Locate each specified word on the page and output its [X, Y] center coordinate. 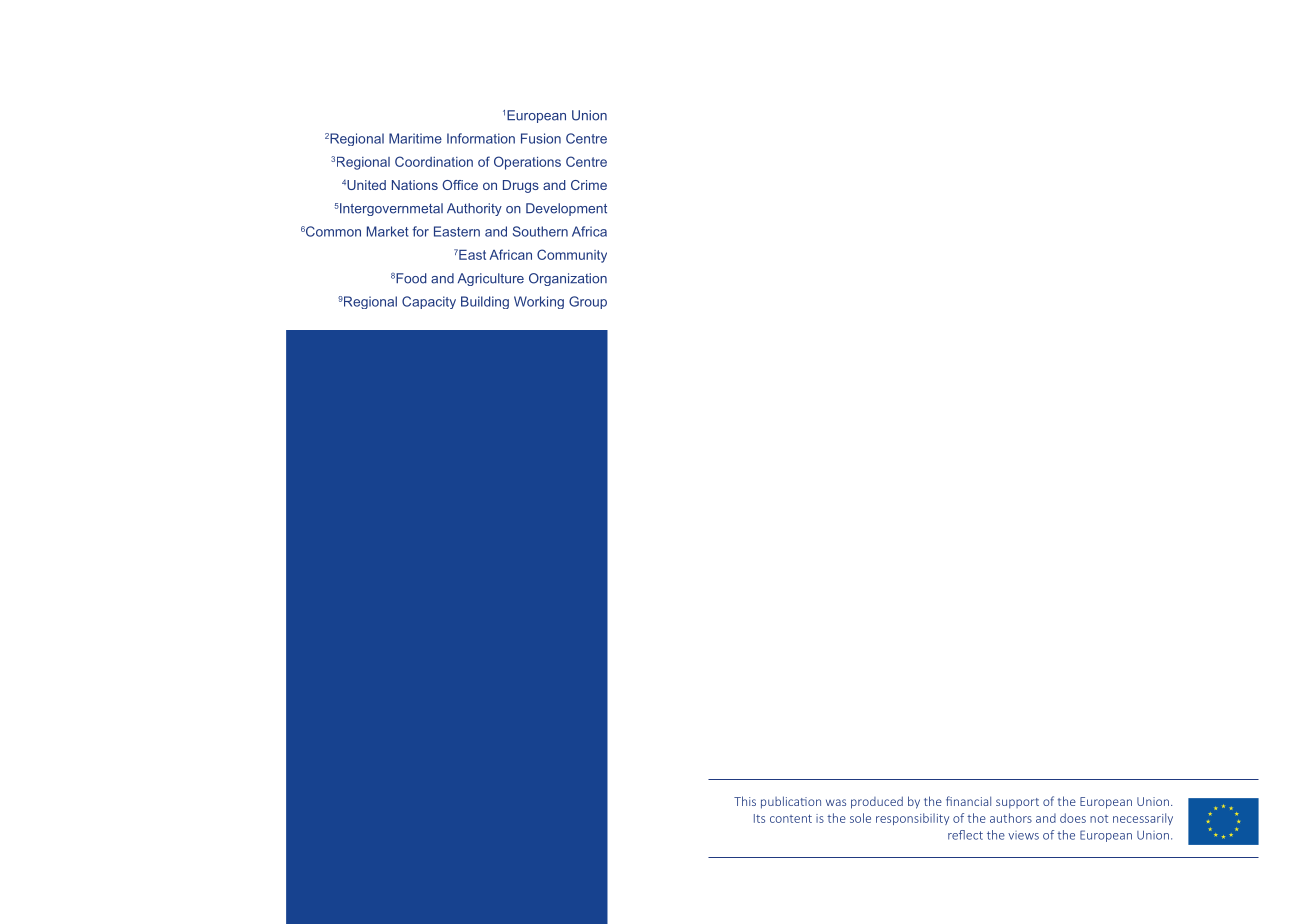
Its [759, 818]
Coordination [434, 161]
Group [588, 302]
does [1073, 818]
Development [566, 209]
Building [485, 302]
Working [539, 302]
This [745, 801]
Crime [589, 185]
